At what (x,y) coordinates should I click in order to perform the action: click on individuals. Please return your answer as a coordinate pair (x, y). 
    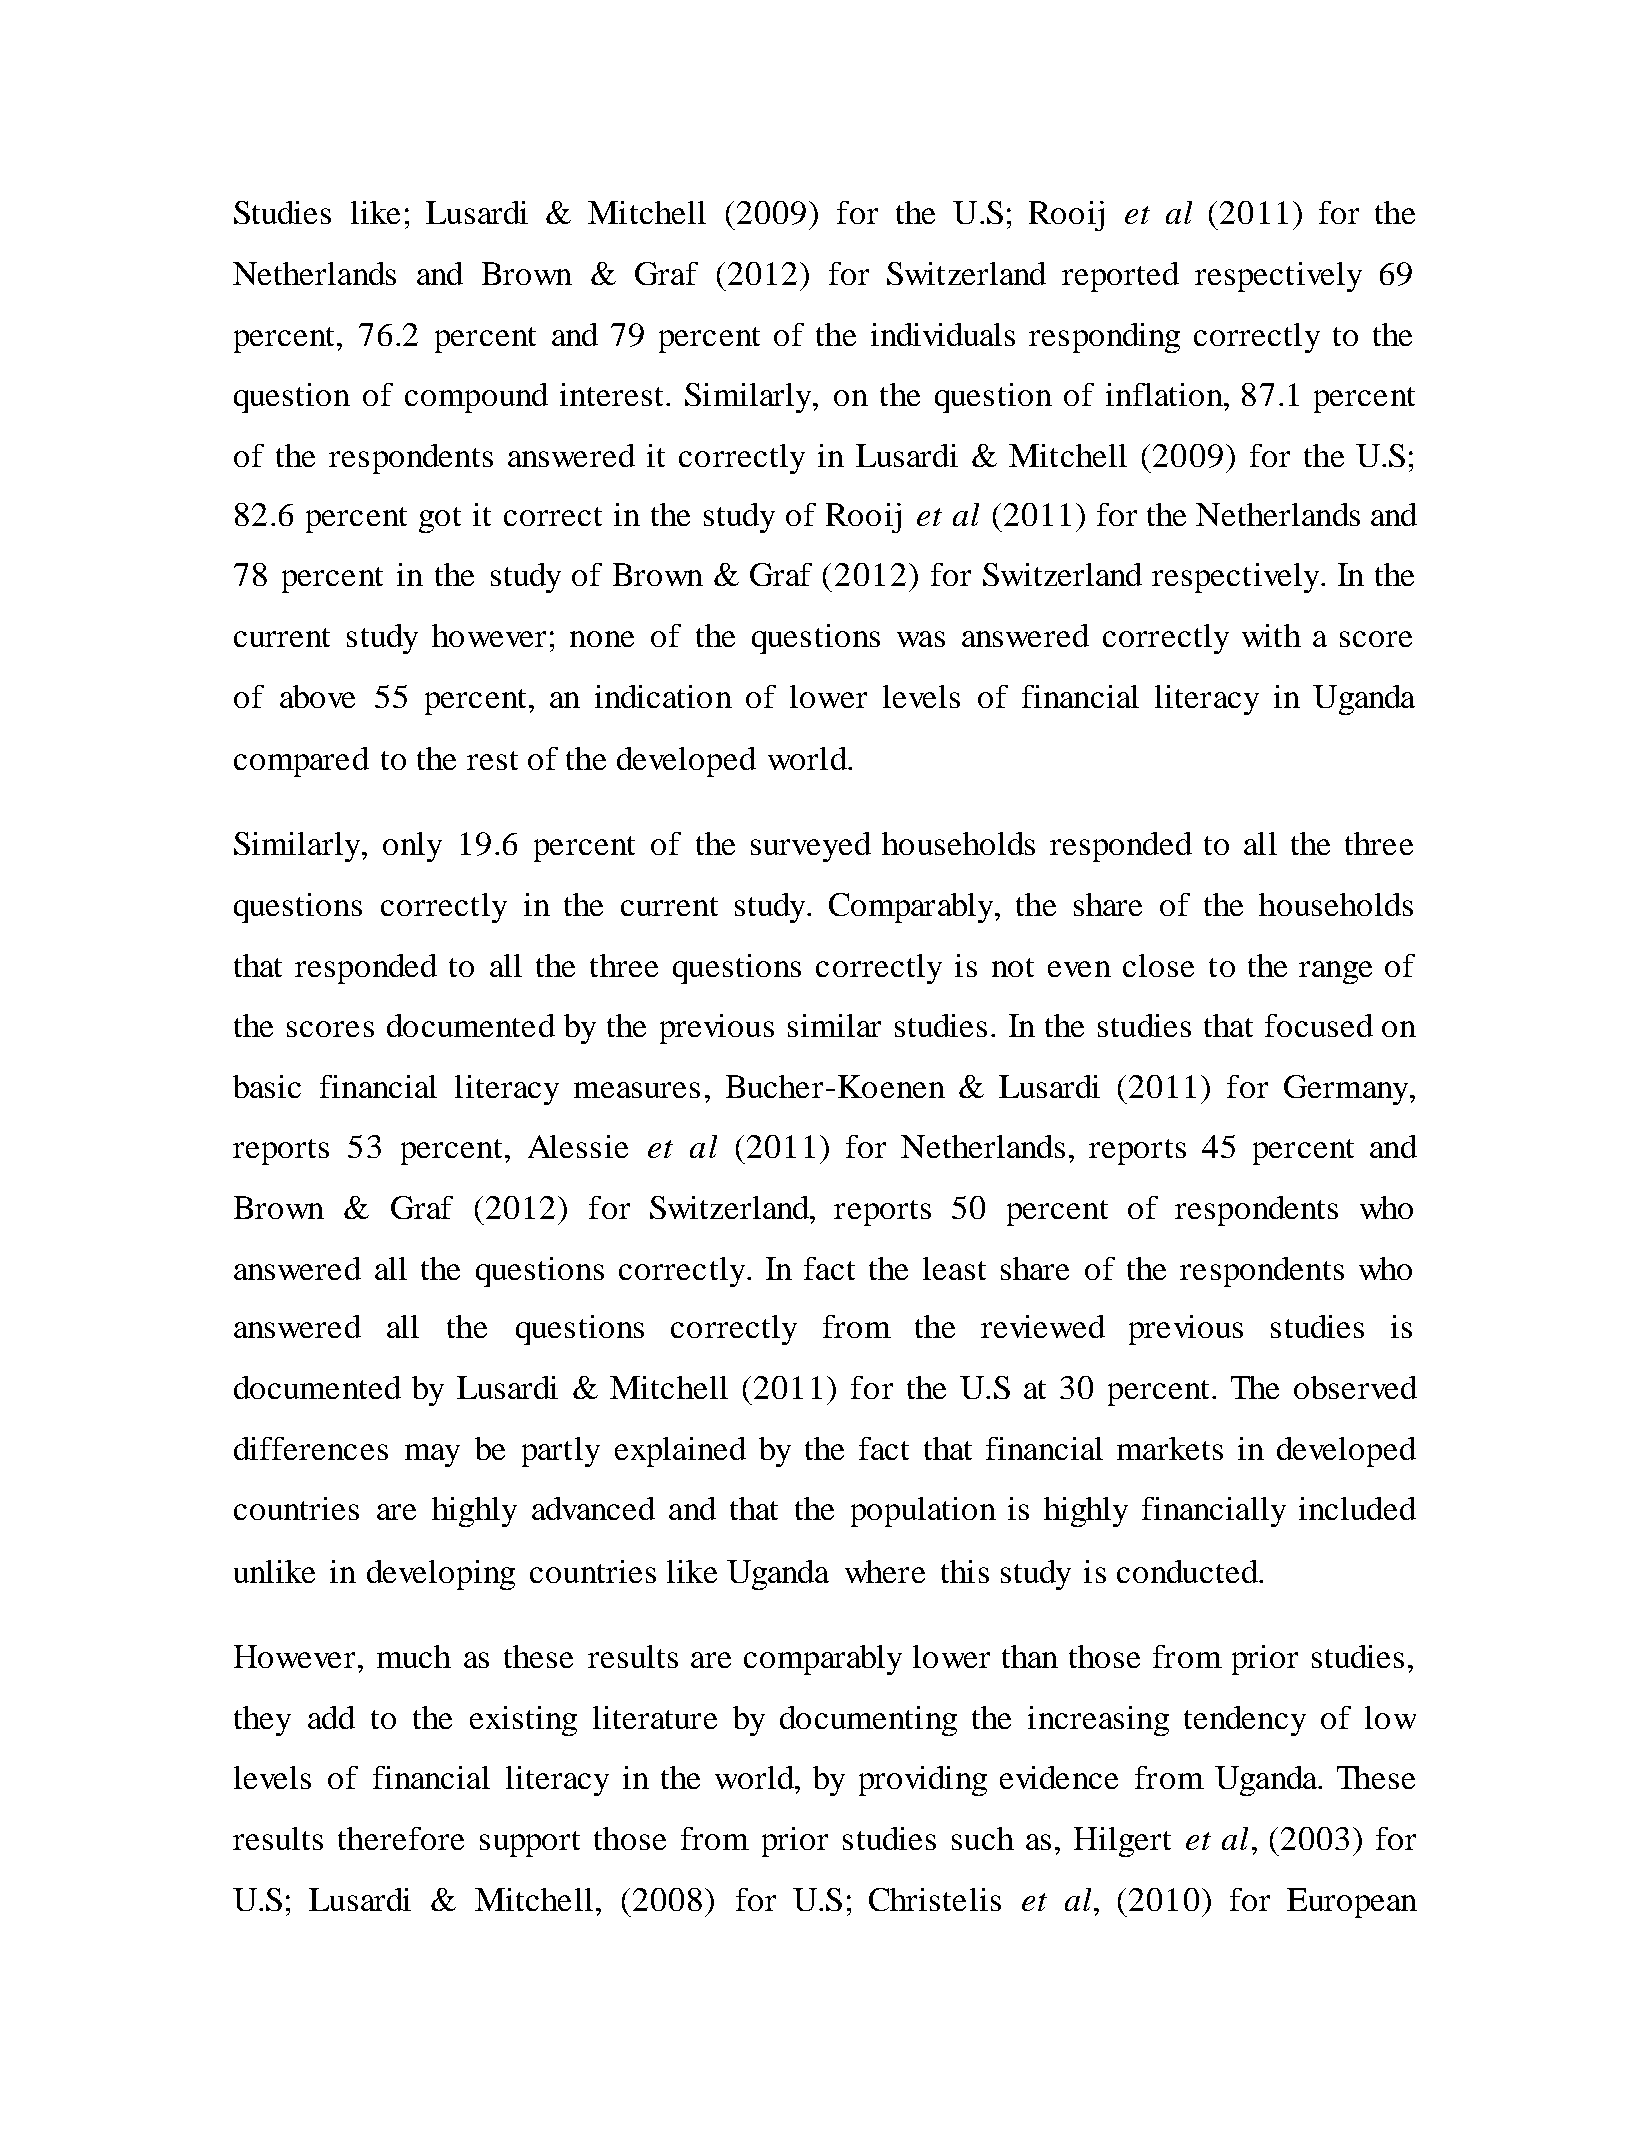
    Looking at the image, I should click on (943, 334).
